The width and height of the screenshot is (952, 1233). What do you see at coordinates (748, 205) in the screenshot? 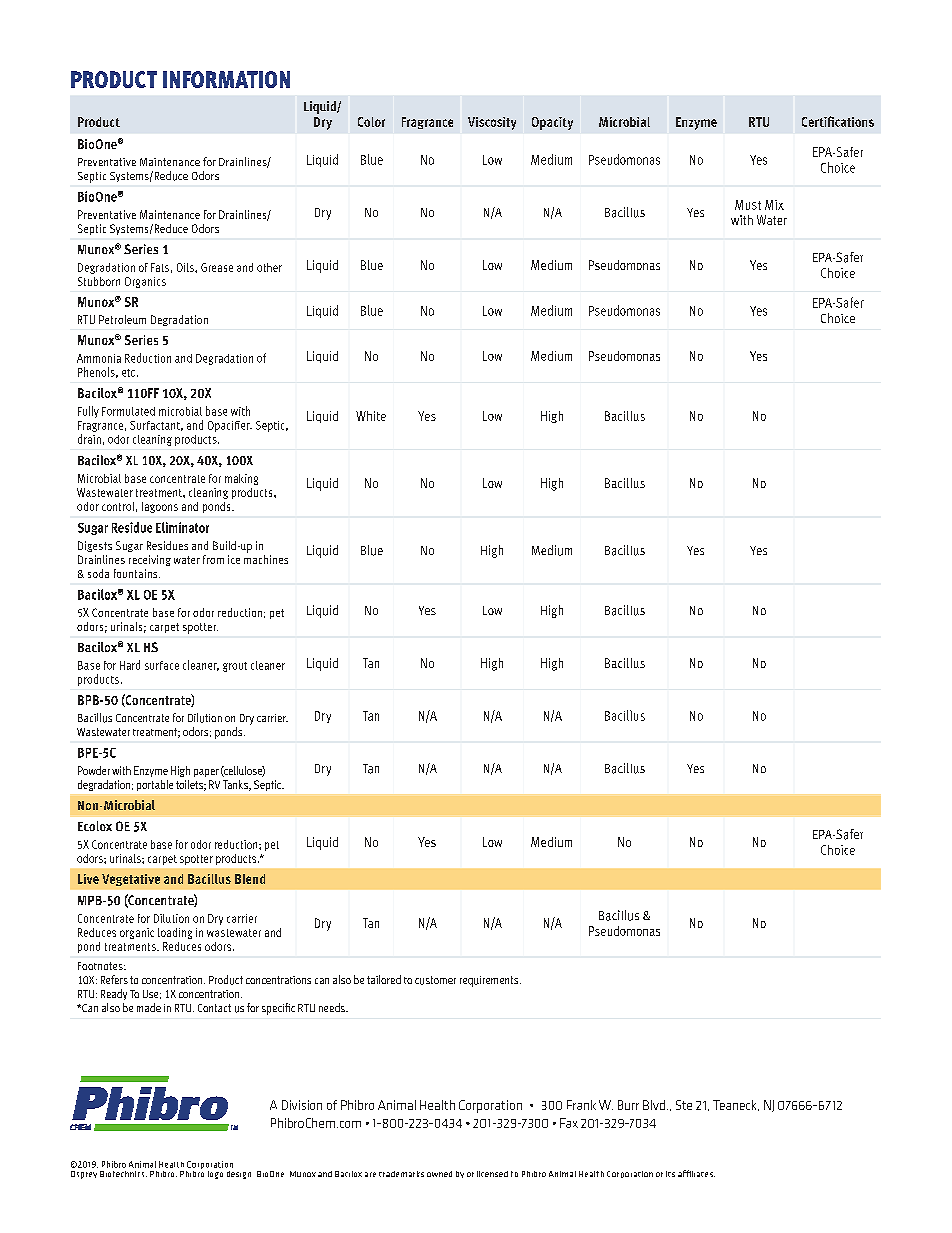
I see `Must` at bounding box center [748, 205].
